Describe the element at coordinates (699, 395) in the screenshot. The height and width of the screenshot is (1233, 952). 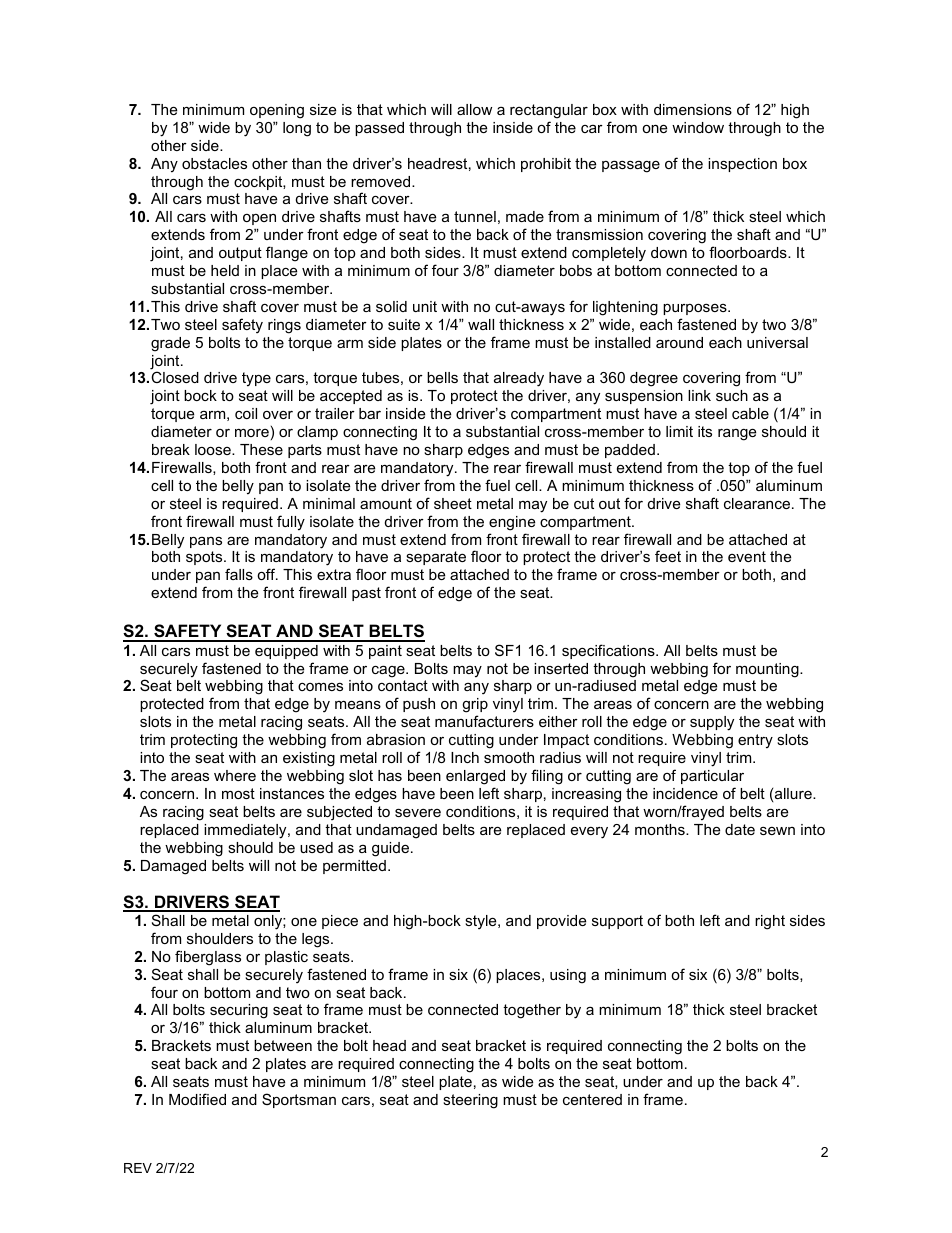
I see `link` at that location.
